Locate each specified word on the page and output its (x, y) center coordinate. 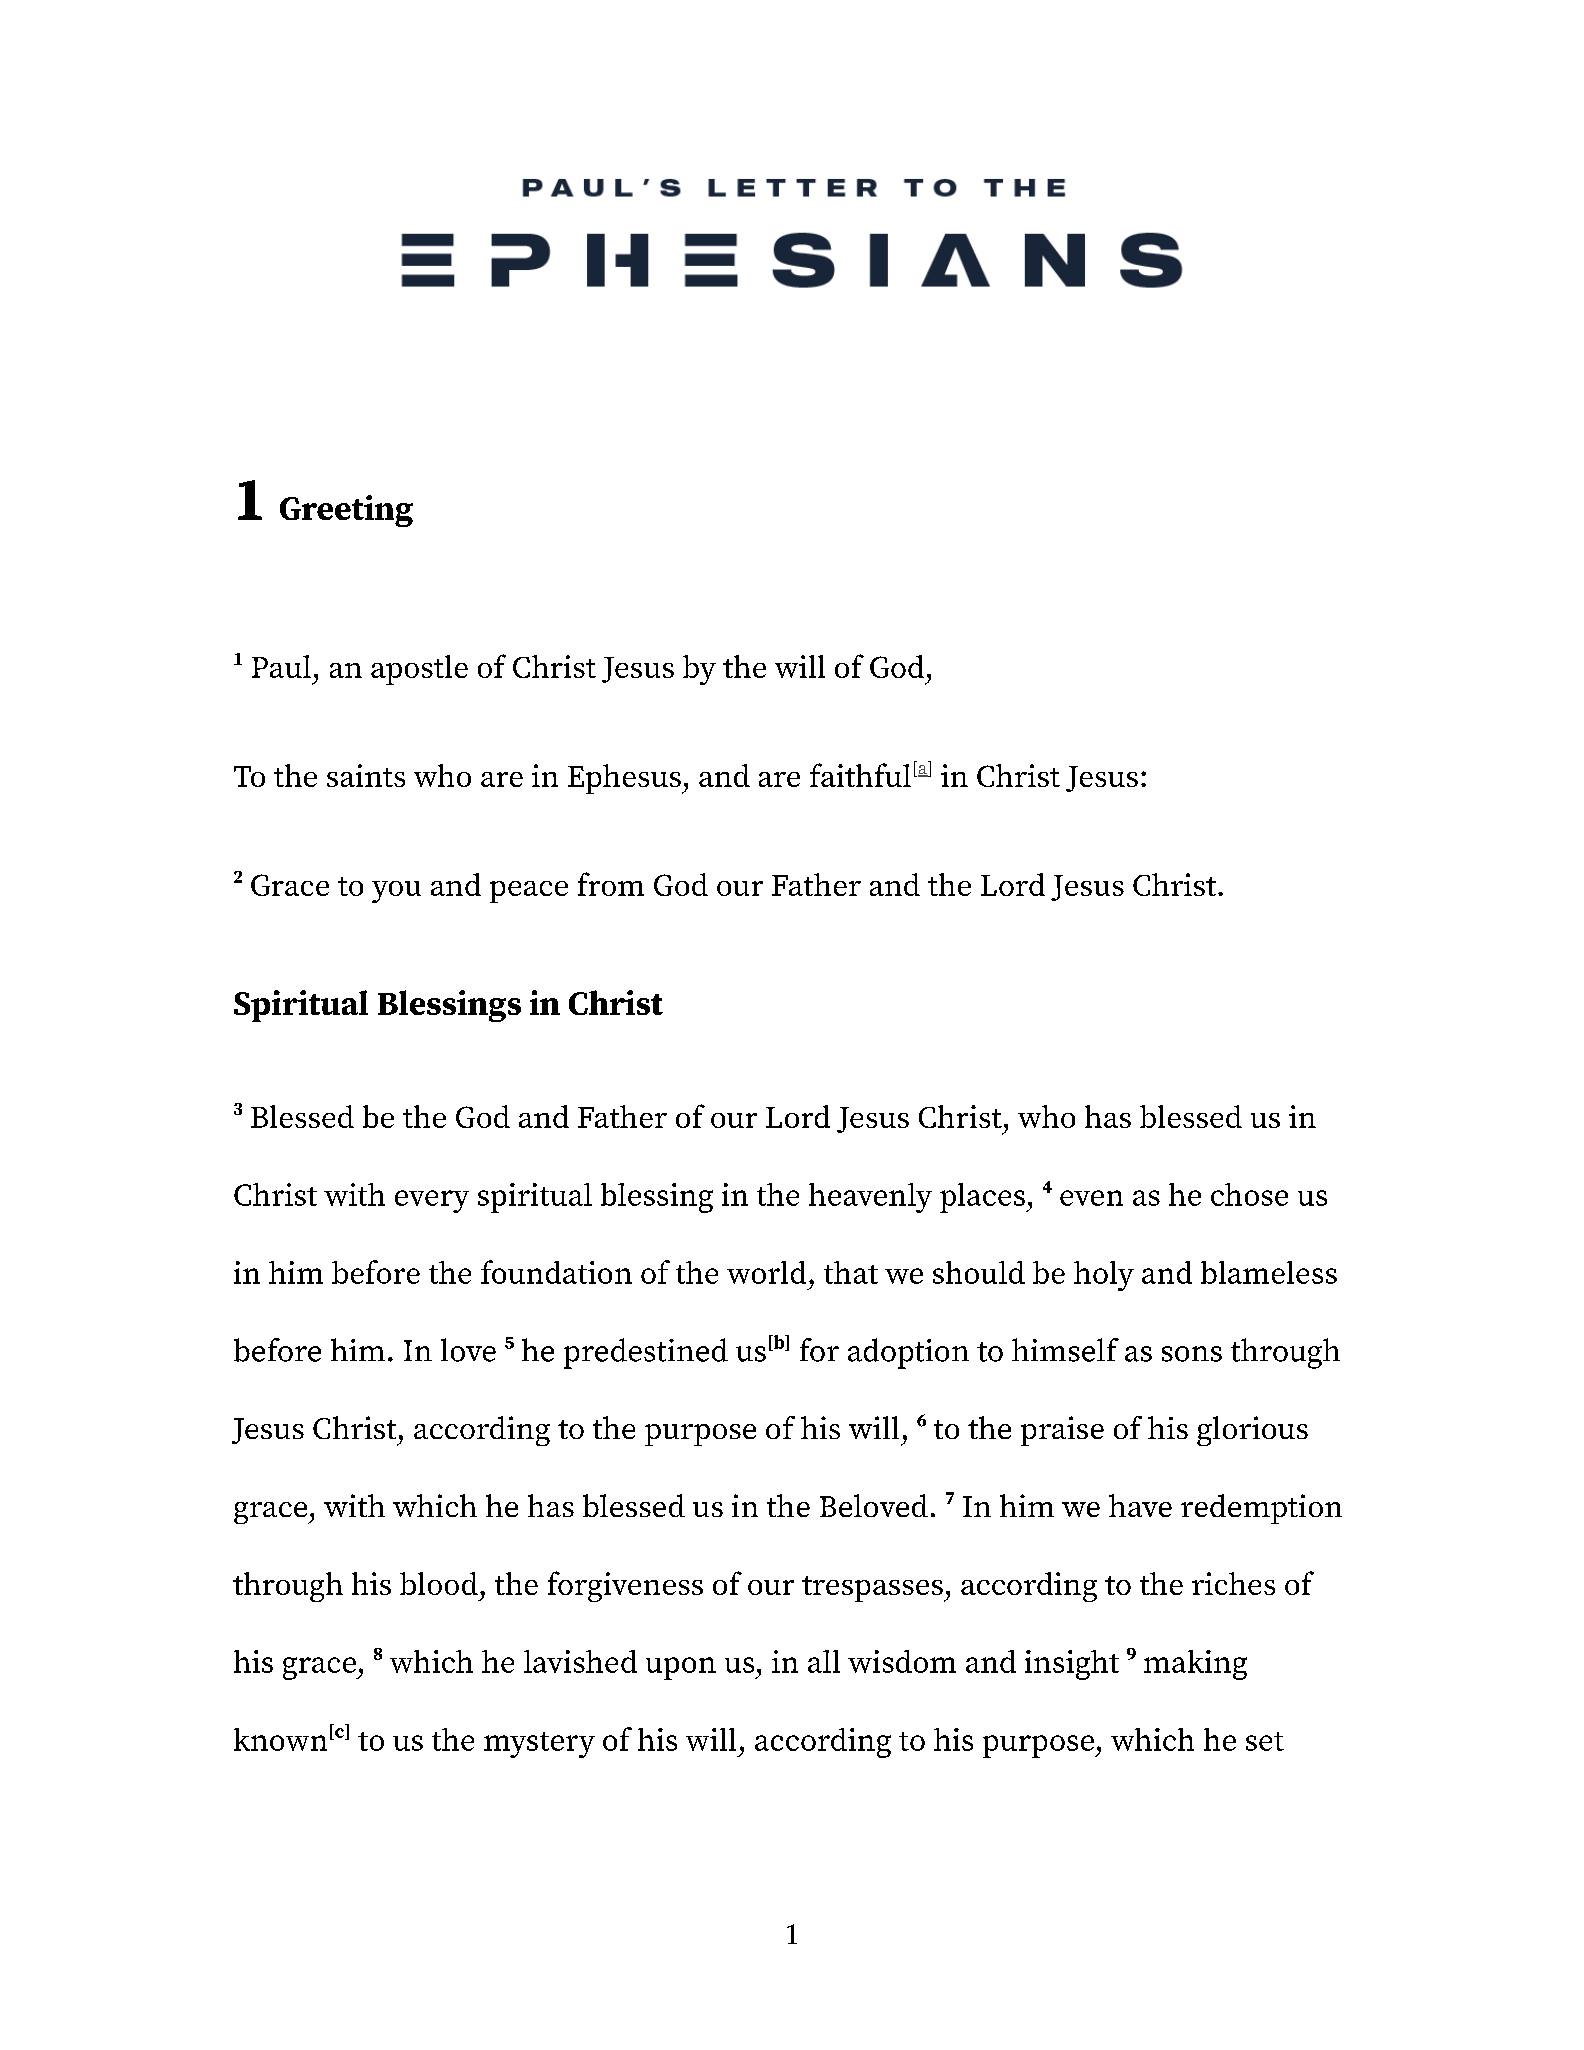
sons (1192, 1354)
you (396, 892)
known (280, 1739)
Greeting (346, 511)
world (766, 1272)
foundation (556, 1272)
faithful (860, 775)
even (1091, 1198)
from (611, 884)
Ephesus (625, 779)
